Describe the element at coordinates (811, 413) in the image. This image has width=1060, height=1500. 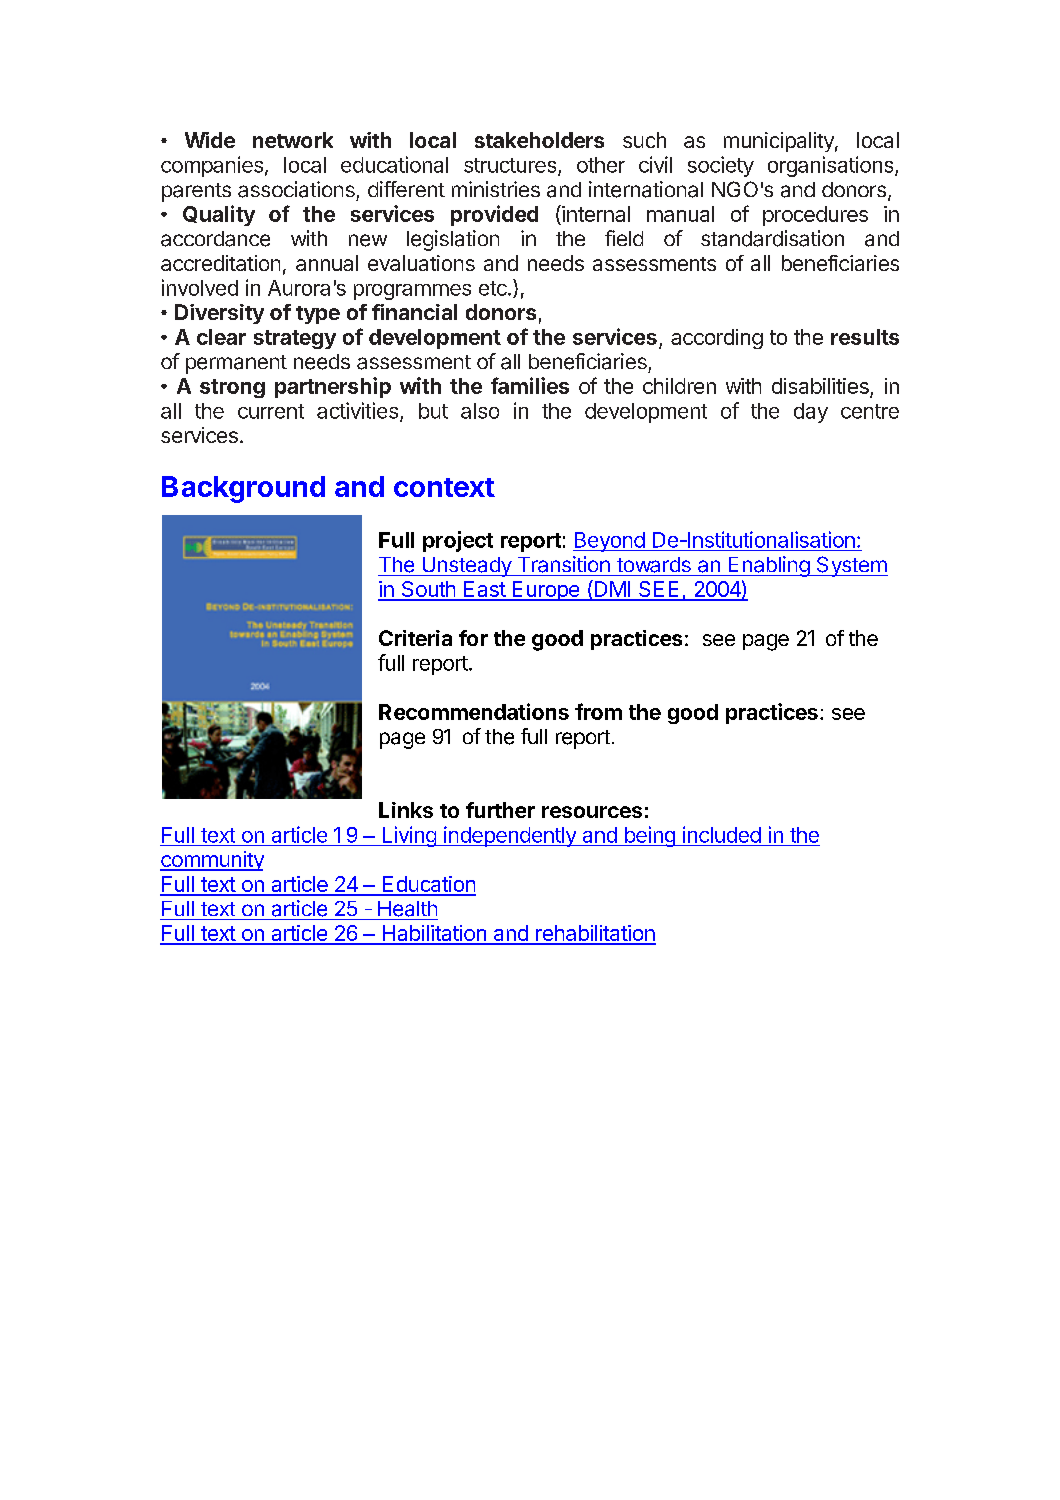
I see `day` at that location.
